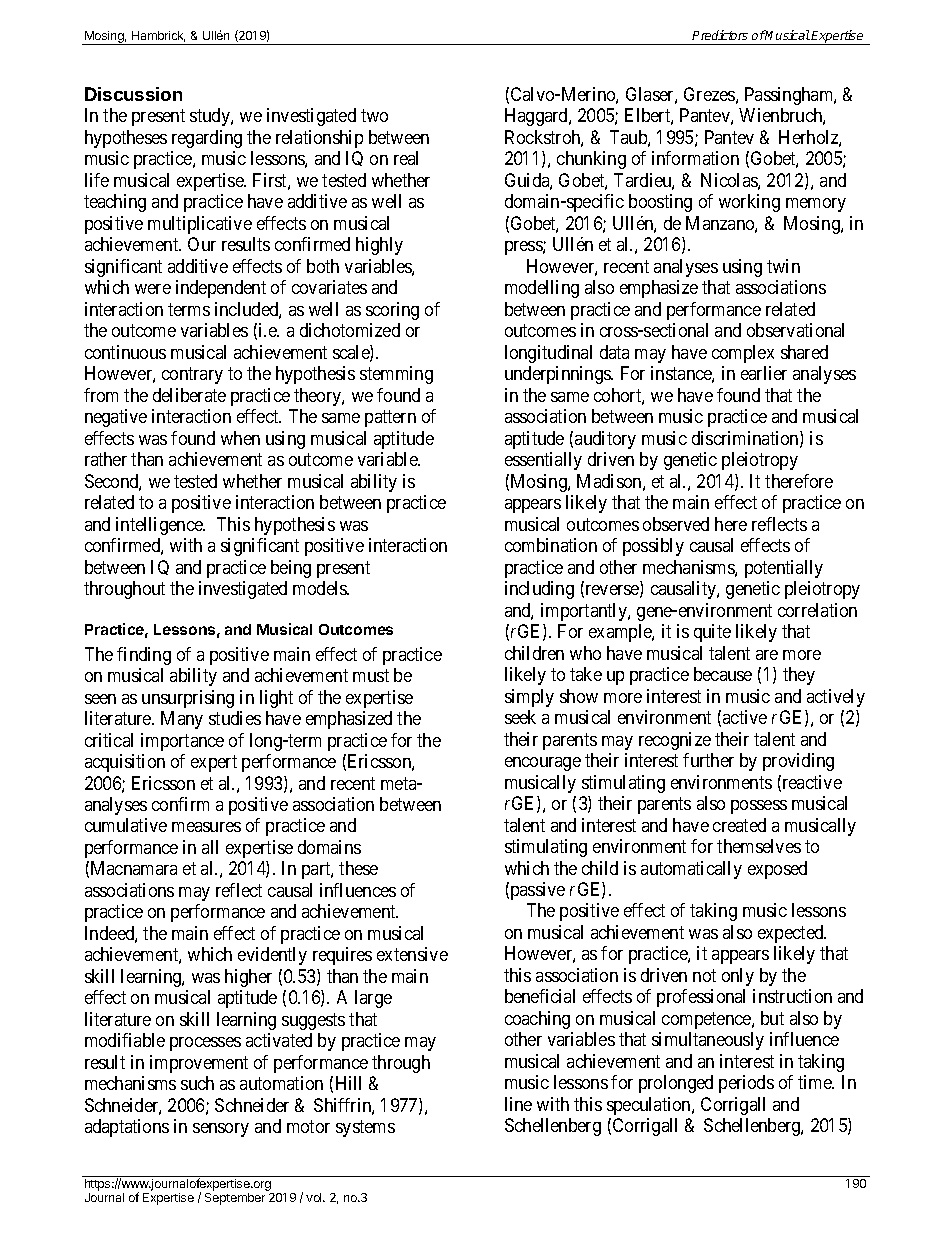  What do you see at coordinates (206, 827) in the document?
I see `measures` at bounding box center [206, 827].
